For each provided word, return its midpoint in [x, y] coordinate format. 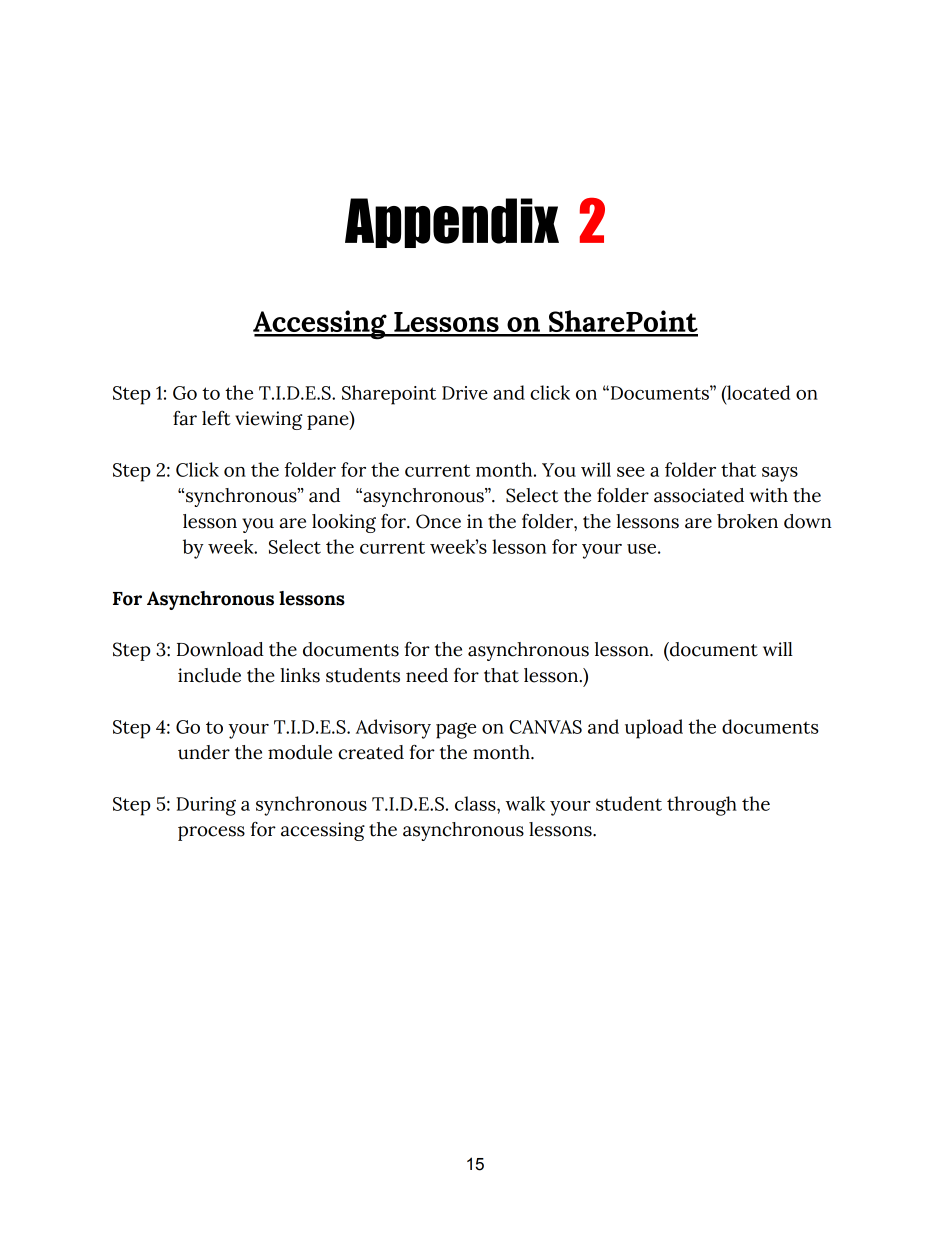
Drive [465, 393]
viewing [268, 420]
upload [654, 729]
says [780, 474]
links [300, 675]
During [206, 806]
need [427, 675]
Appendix [452, 223]
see [631, 472]
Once [438, 521]
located [757, 392]
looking [344, 523]
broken [747, 521]
